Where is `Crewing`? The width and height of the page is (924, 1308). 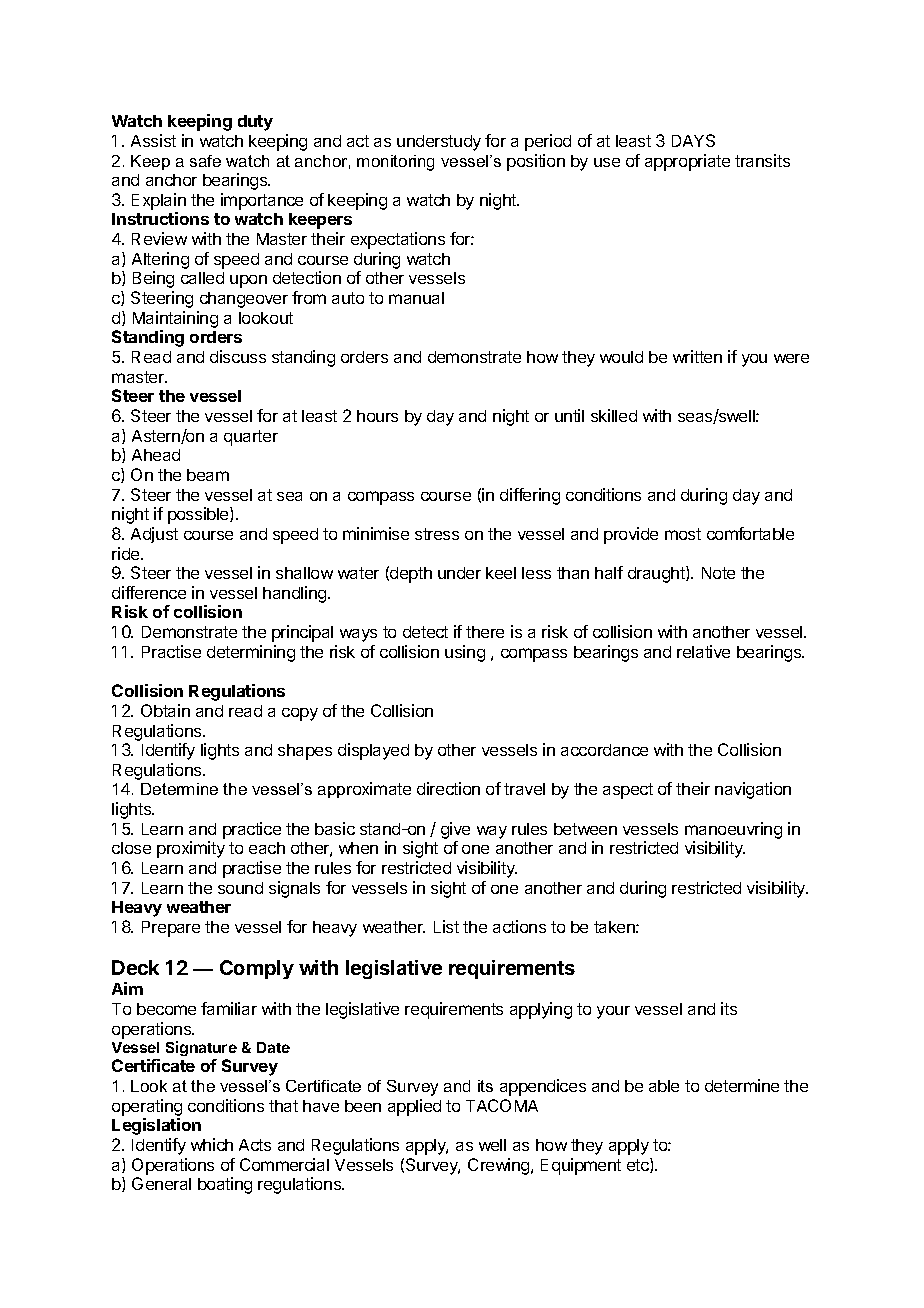
Crewing is located at coordinates (500, 1166).
